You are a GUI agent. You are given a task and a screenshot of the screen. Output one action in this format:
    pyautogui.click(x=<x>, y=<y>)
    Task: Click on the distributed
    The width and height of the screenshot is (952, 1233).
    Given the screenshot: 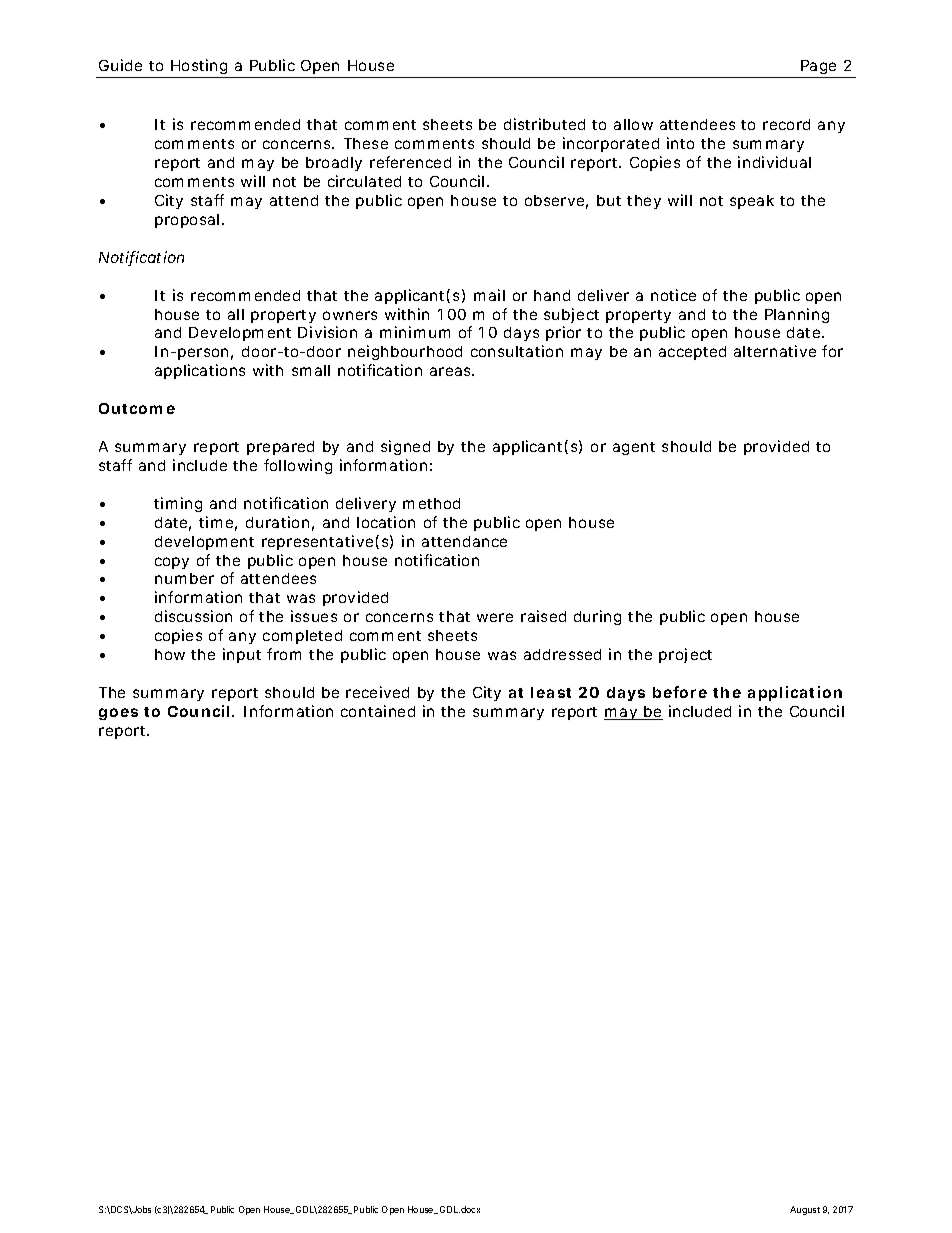 What is the action you would take?
    pyautogui.click(x=544, y=124)
